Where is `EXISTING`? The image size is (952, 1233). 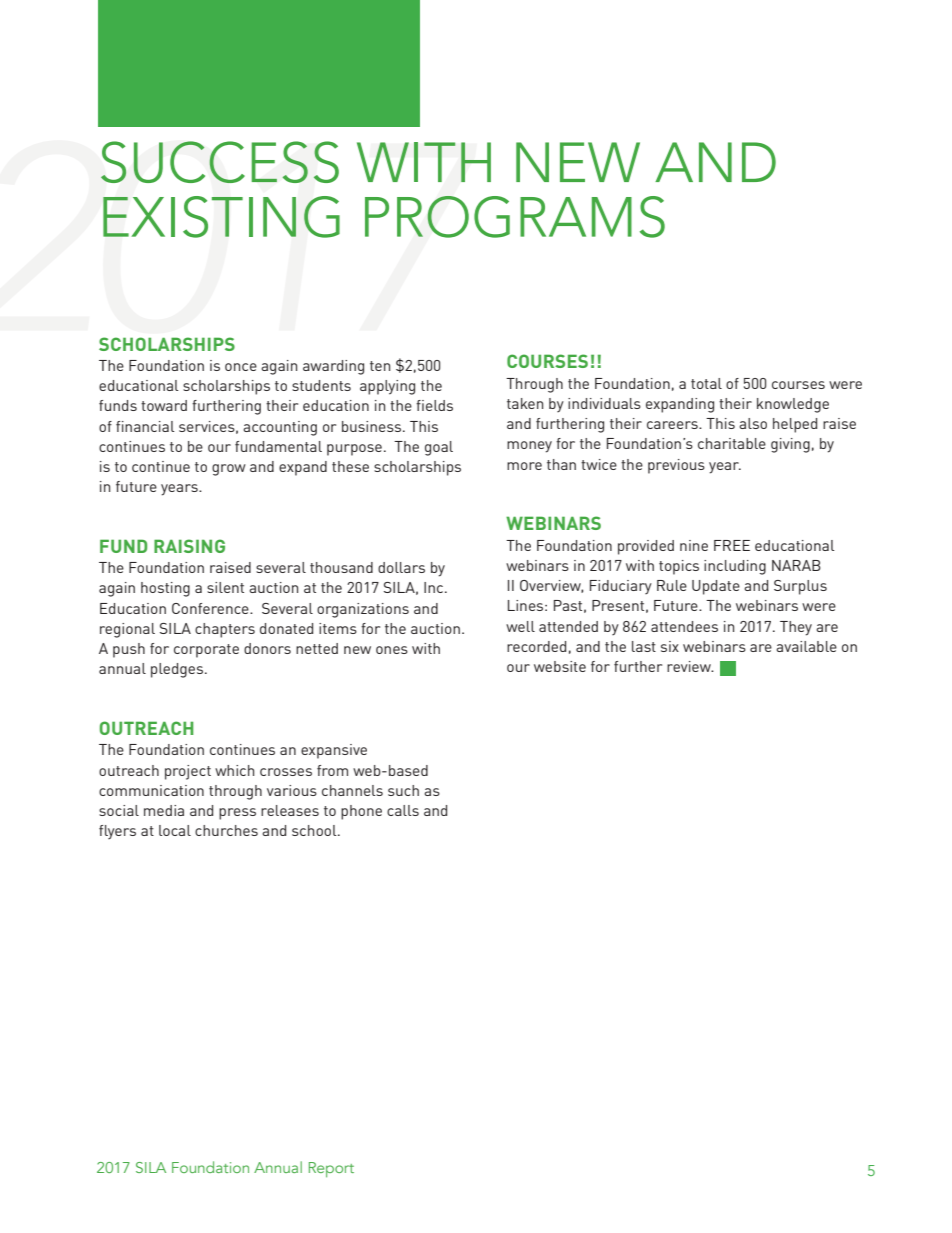
EXISTING is located at coordinates (221, 217).
